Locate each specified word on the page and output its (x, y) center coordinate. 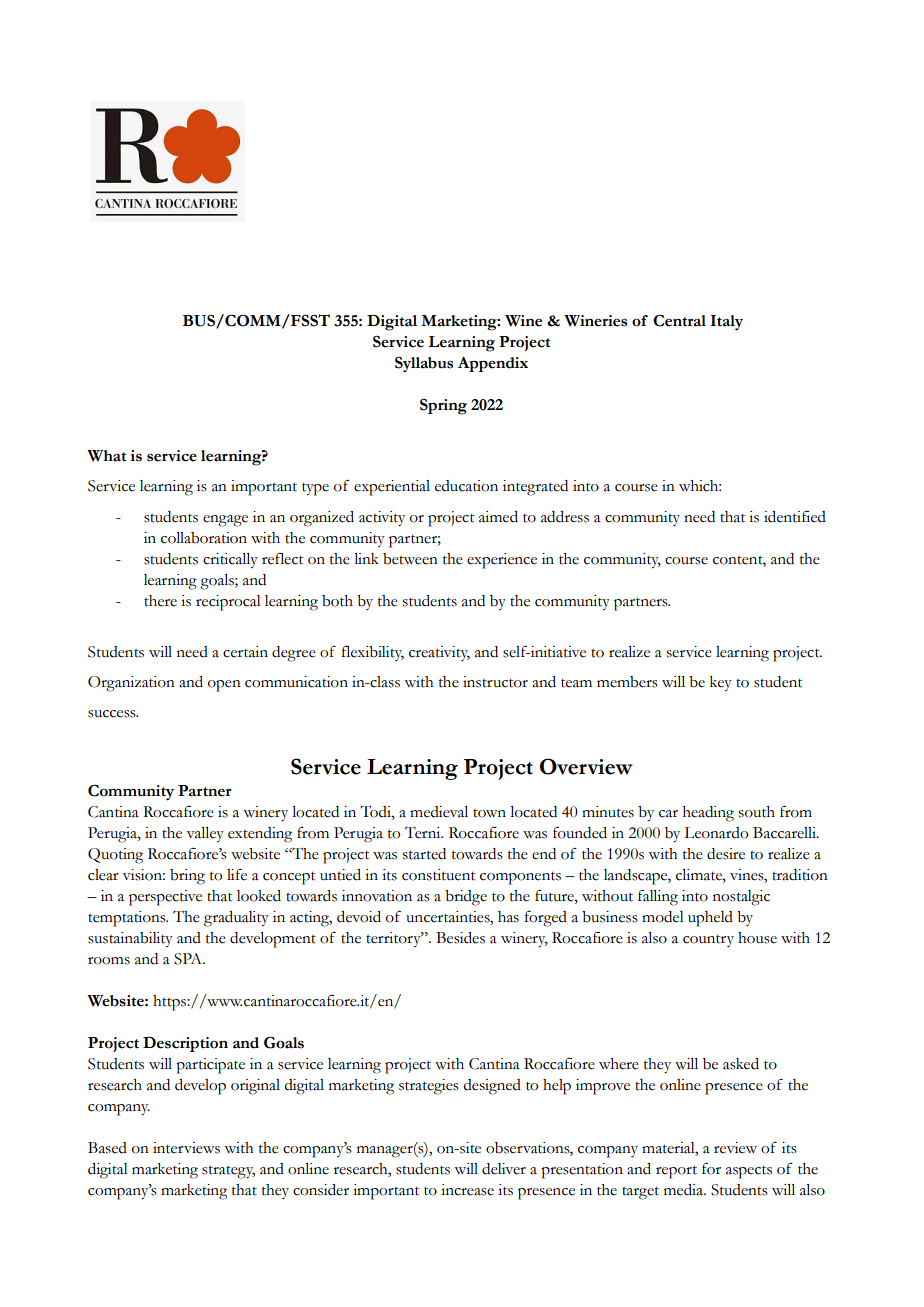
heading (708, 814)
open (224, 686)
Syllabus (424, 365)
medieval (439, 812)
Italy (727, 323)
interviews (186, 1148)
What (106, 456)
